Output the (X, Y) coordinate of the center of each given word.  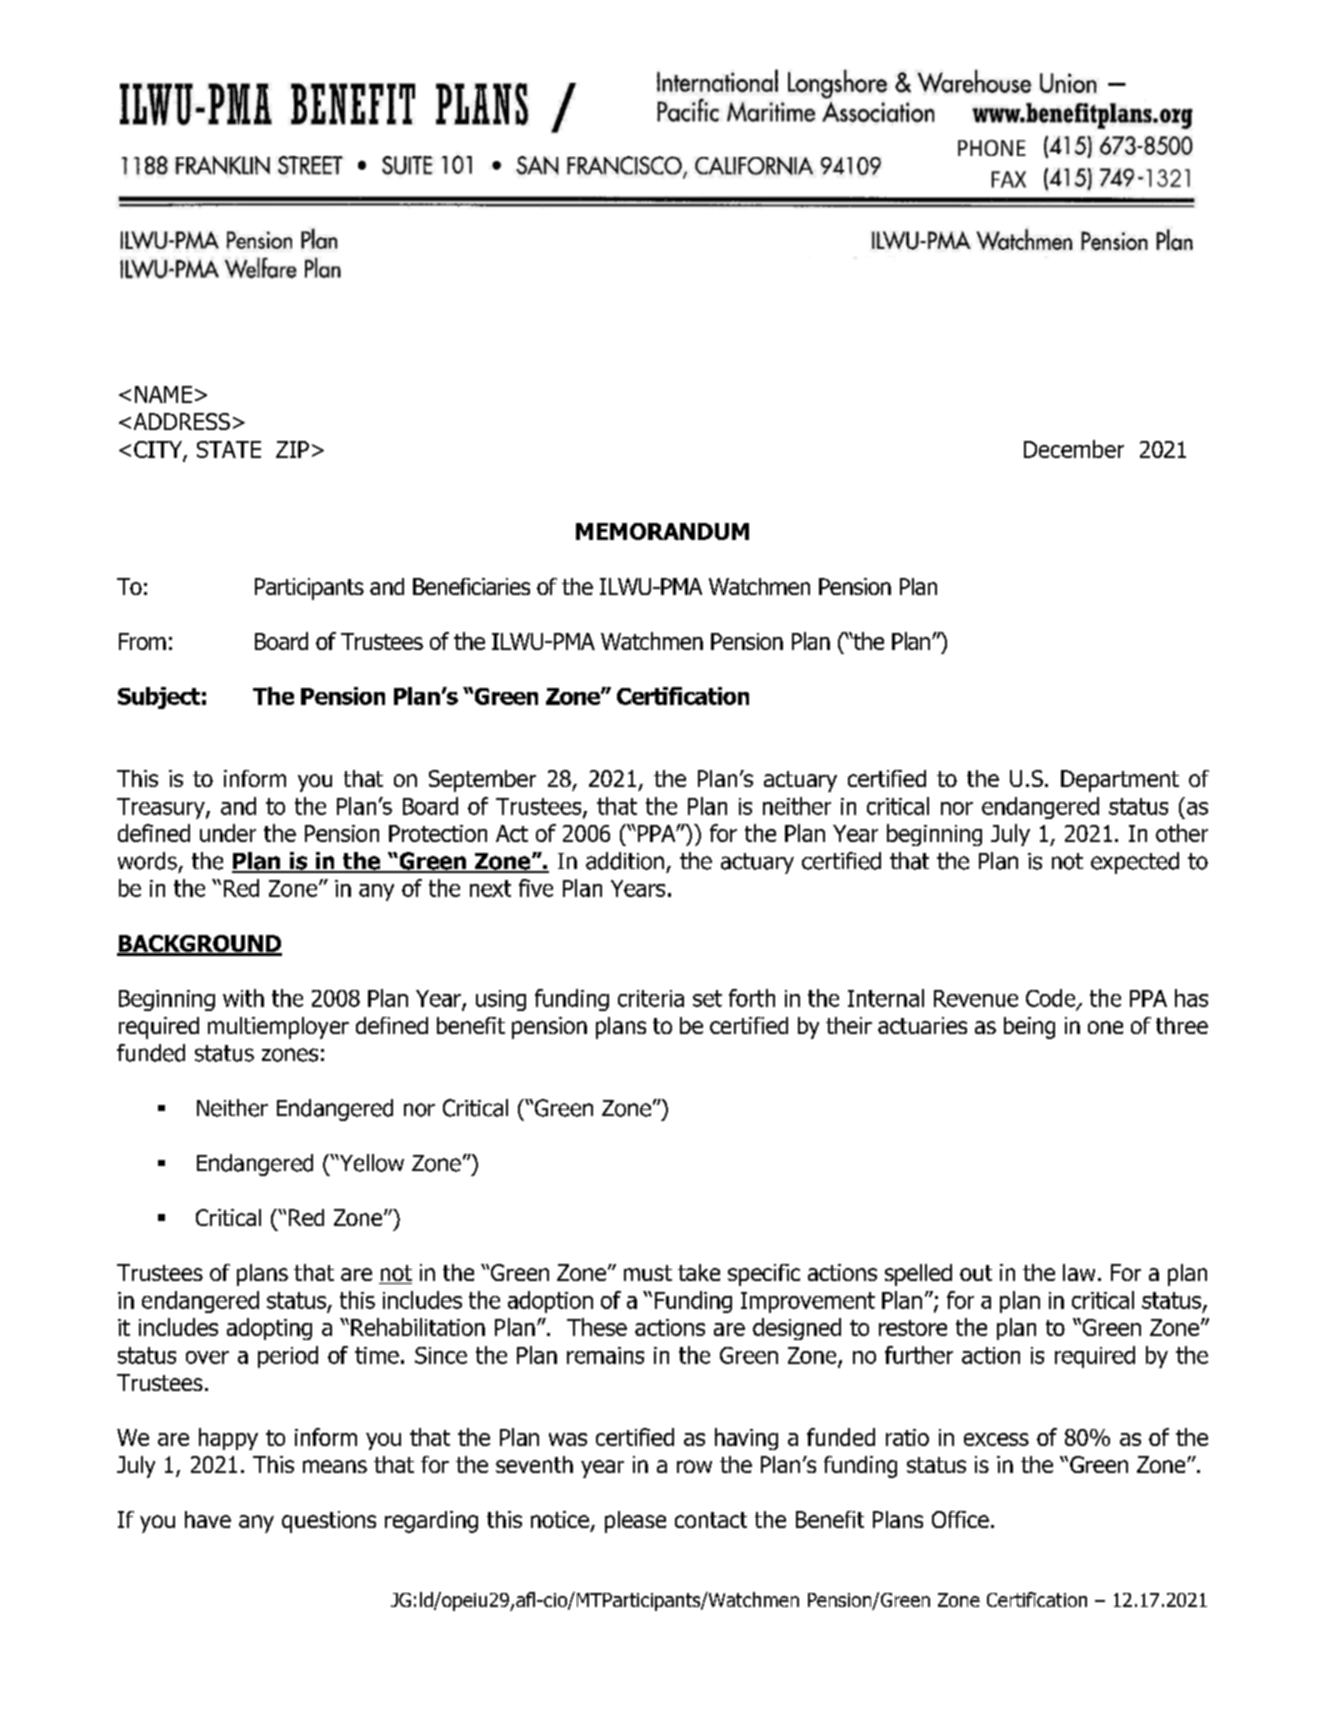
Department (1120, 781)
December (1074, 449)
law (1079, 1272)
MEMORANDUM (662, 531)
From (142, 641)
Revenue (976, 998)
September (482, 781)
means (335, 1466)
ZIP (292, 449)
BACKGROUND (199, 945)
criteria (651, 998)
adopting (269, 1329)
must (648, 1273)
